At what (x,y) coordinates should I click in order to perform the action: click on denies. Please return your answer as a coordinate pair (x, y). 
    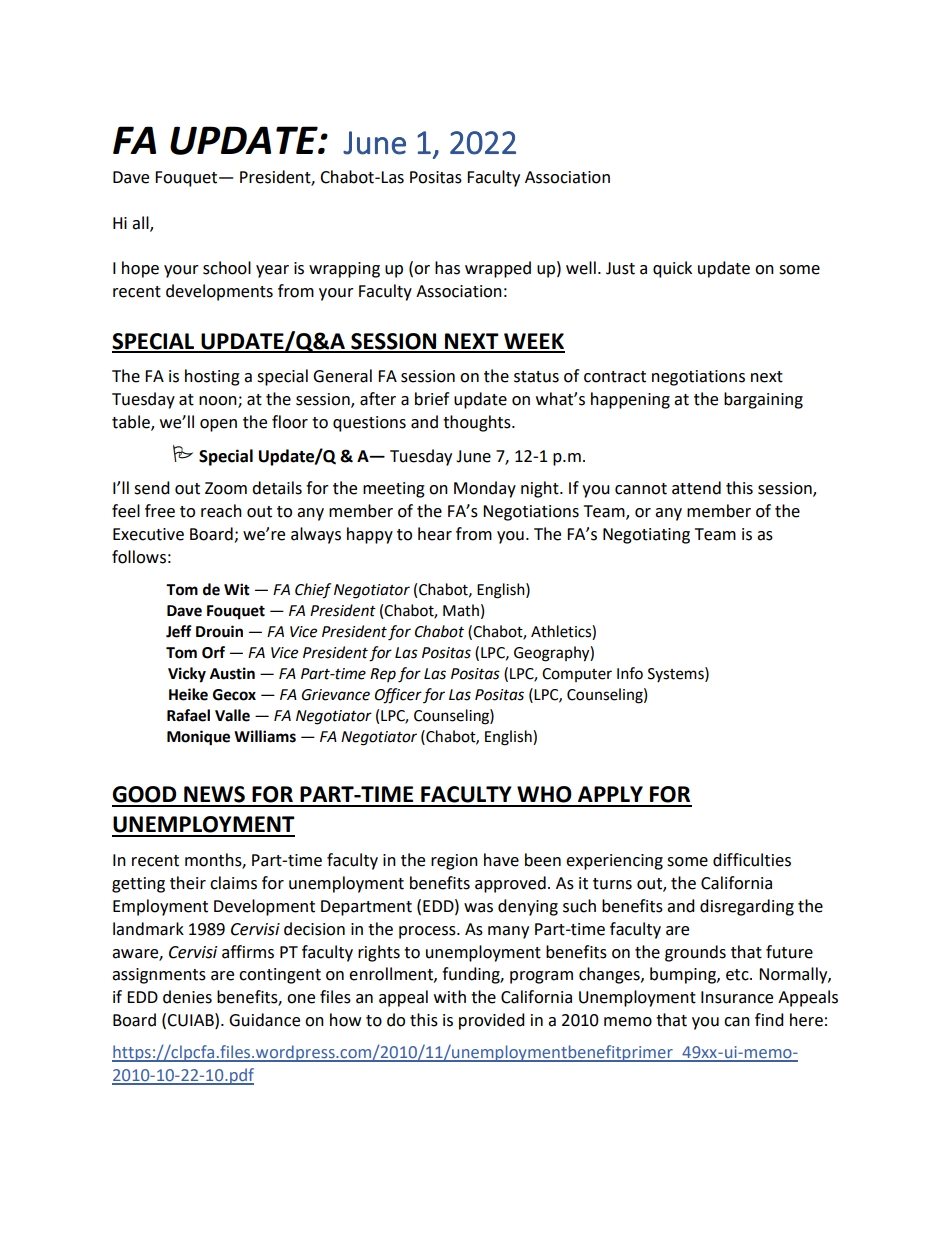
    Looking at the image, I should click on (187, 997).
